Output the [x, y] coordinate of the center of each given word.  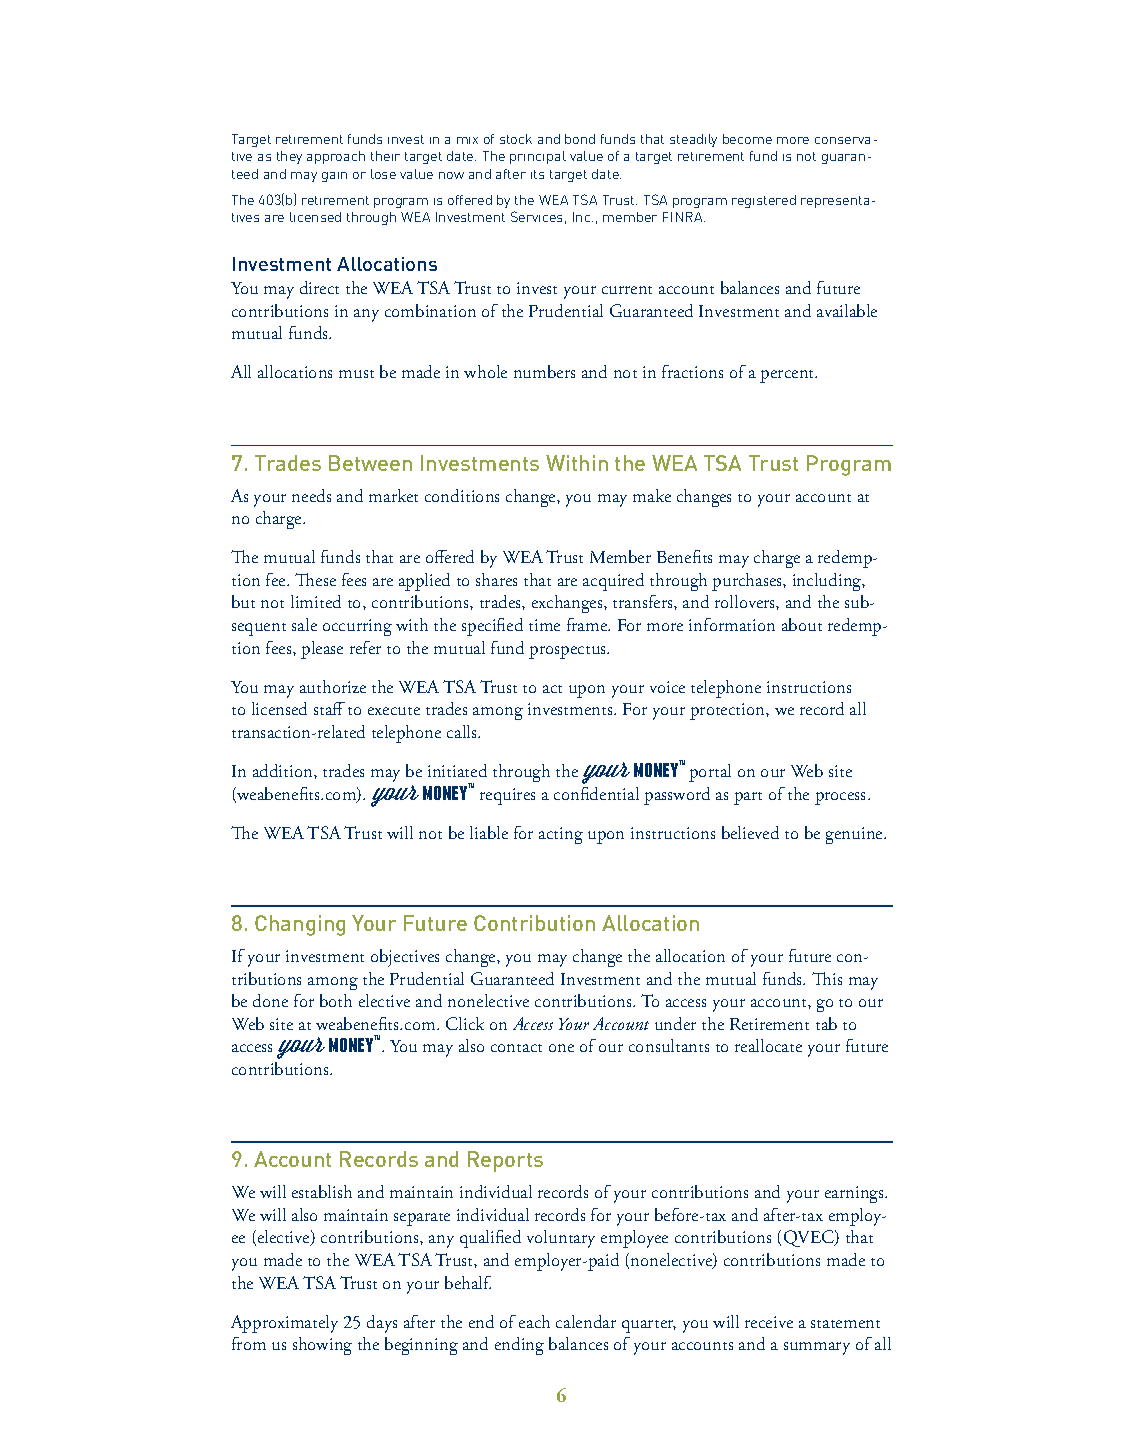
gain [334, 177]
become [747, 139]
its [537, 174]
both [336, 1000]
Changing [300, 925]
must [356, 374]
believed [750, 832]
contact [516, 1048]
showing [322, 1346]
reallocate [768, 1045]
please [322, 650]
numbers [544, 371]
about [802, 624]
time [544, 625]
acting [561, 835]
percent [788, 376]
